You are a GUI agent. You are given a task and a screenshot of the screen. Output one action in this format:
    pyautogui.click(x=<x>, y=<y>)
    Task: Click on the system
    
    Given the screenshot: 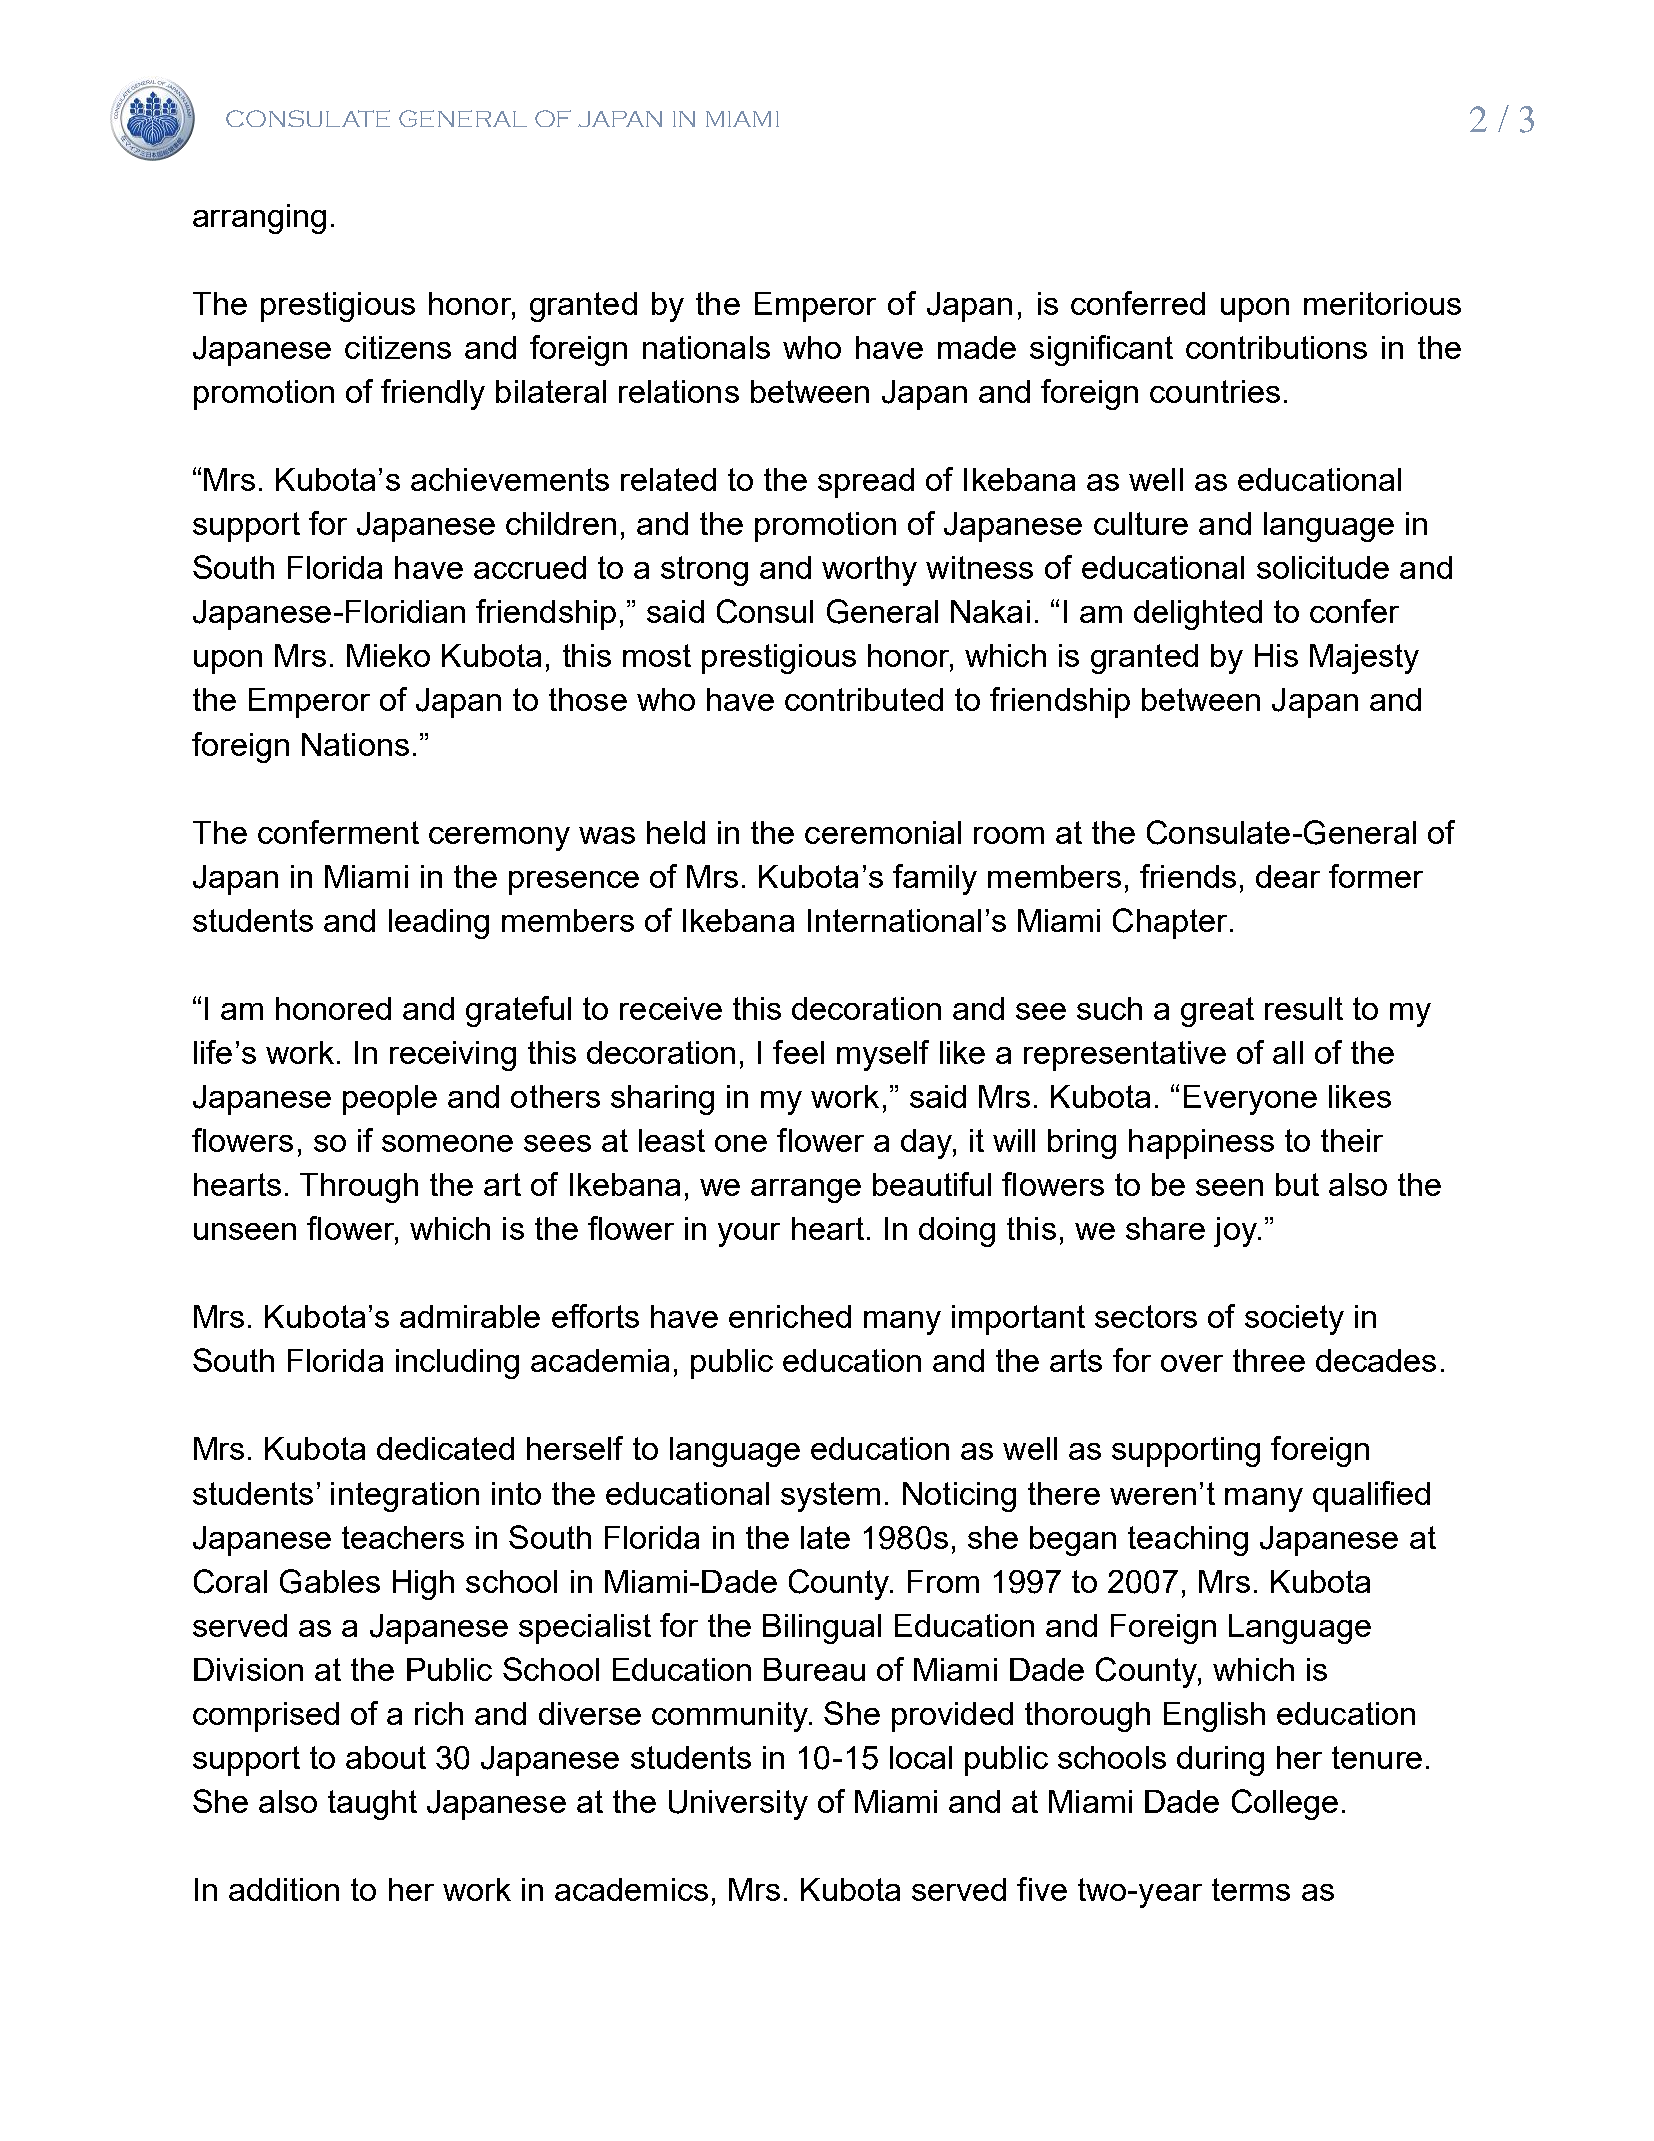 What is the action you would take?
    pyautogui.click(x=830, y=1497)
